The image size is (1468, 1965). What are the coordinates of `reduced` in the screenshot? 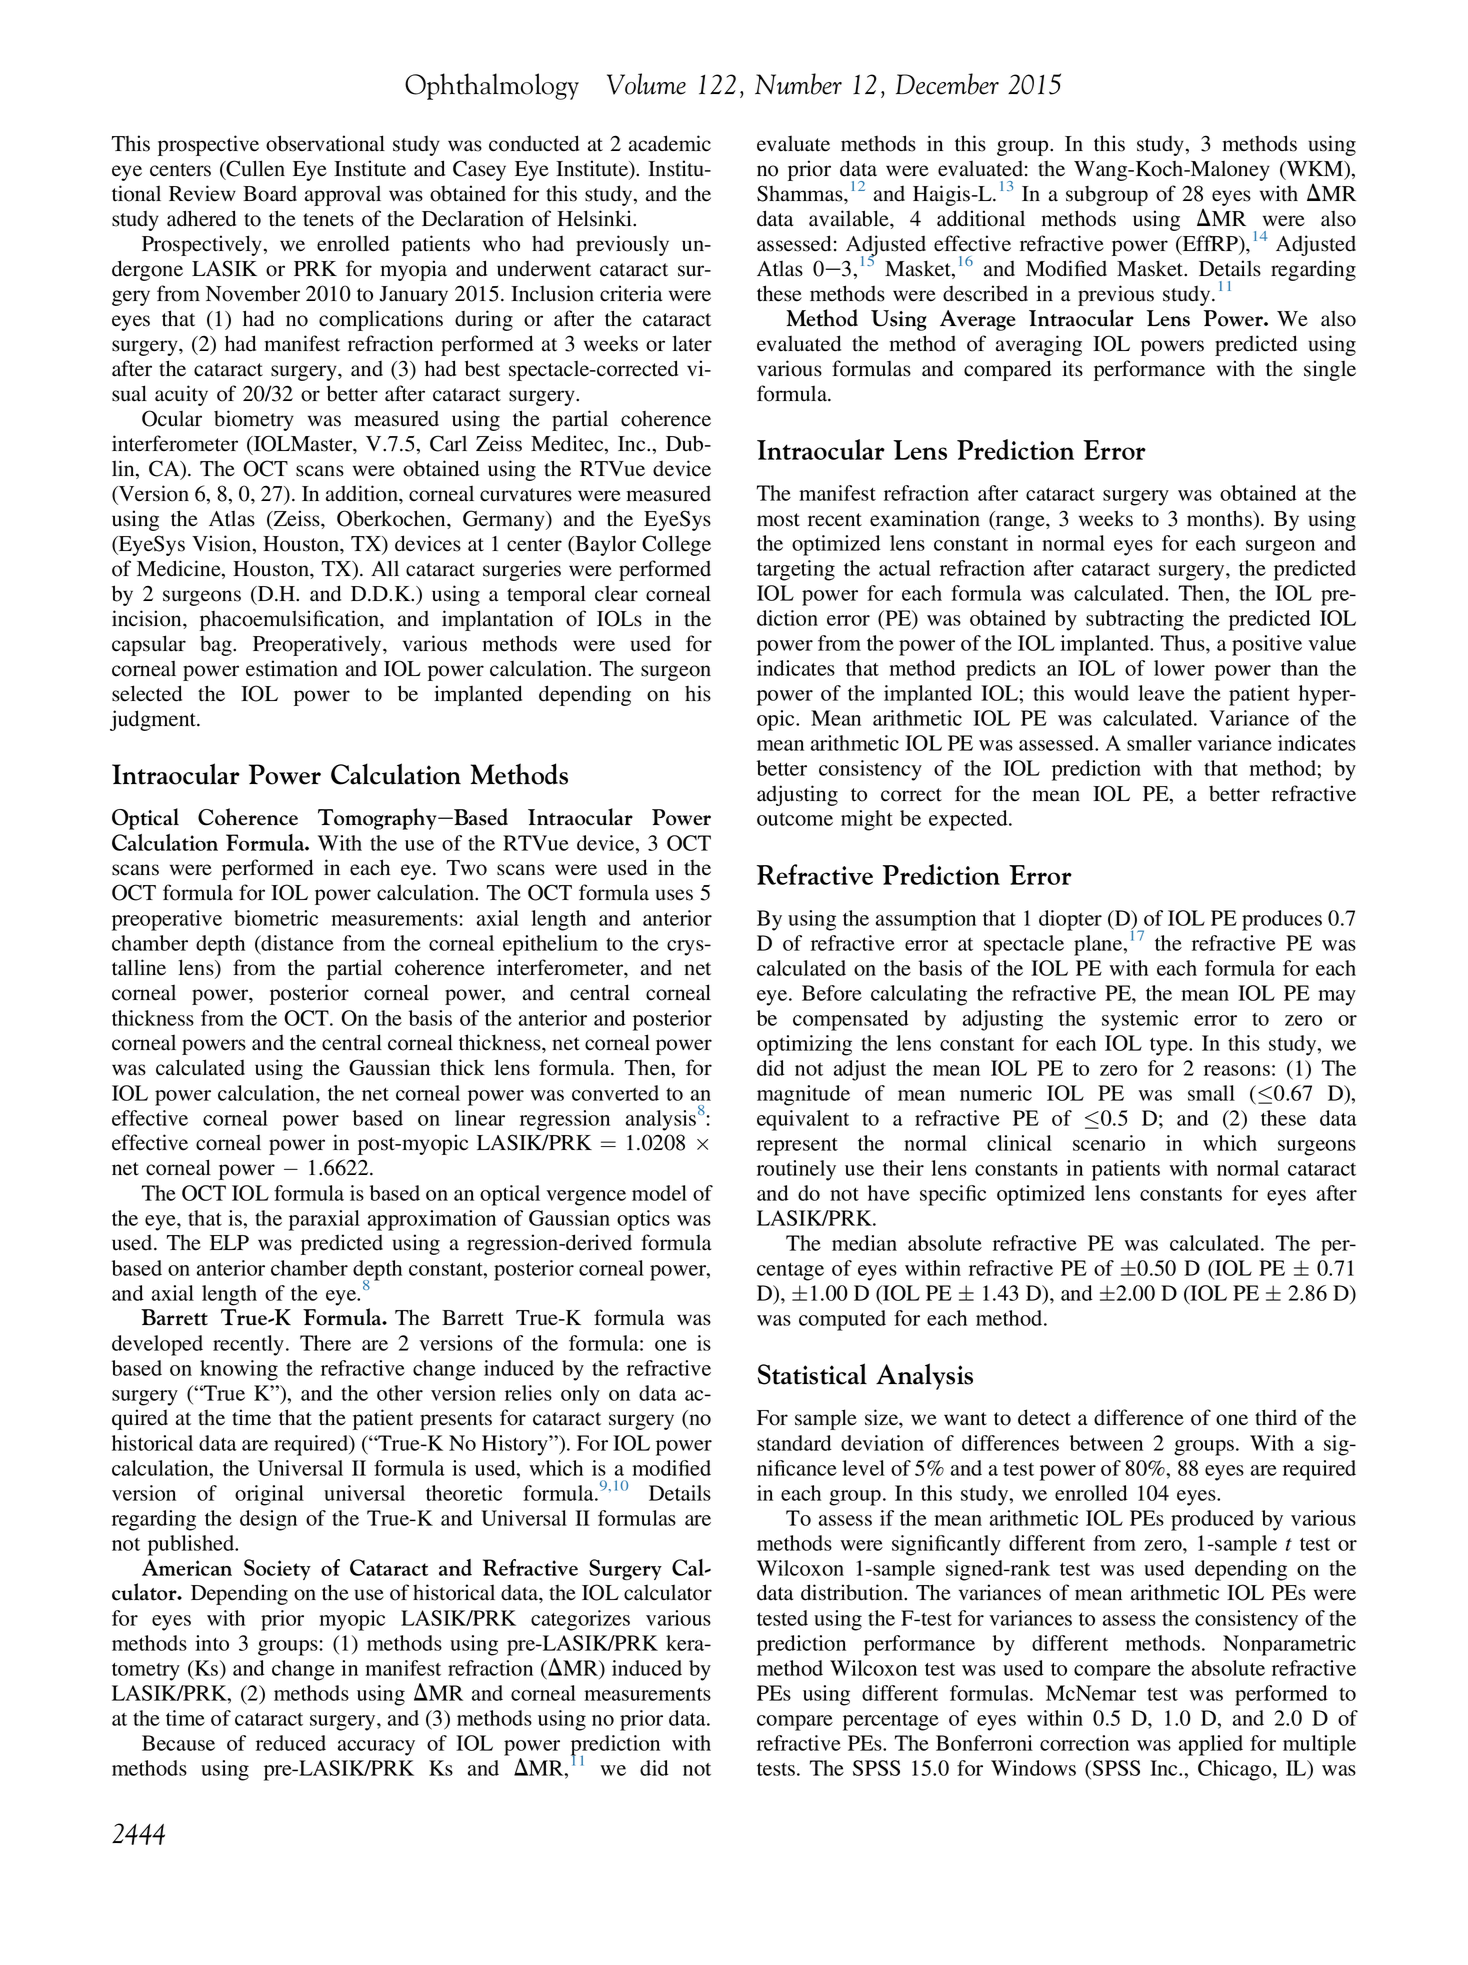 It's located at (291, 1743).
